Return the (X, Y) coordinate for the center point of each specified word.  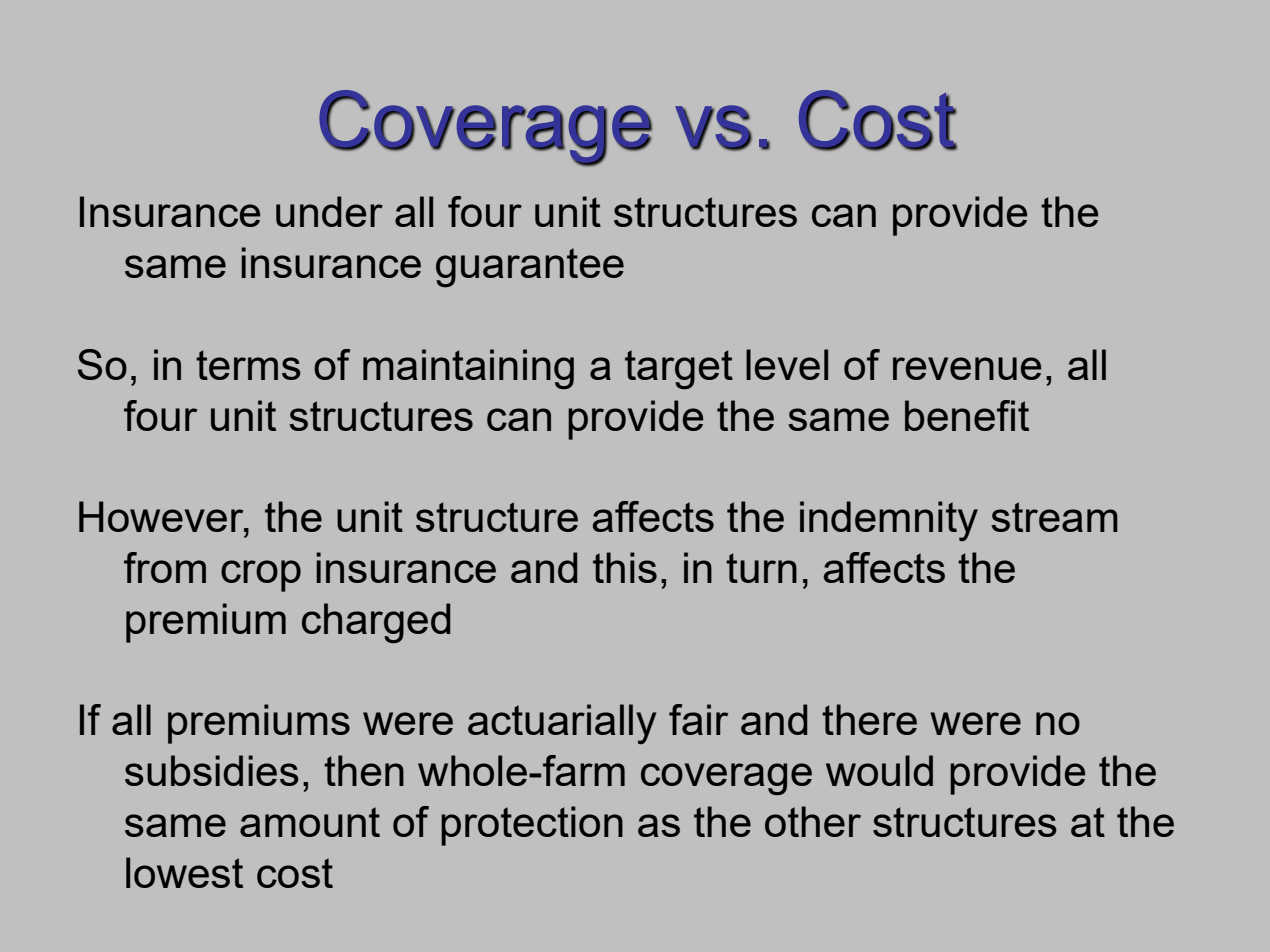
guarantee (530, 268)
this (625, 567)
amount (310, 822)
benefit (967, 415)
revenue (967, 368)
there (869, 719)
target (679, 370)
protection (532, 826)
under (329, 211)
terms (248, 365)
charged (376, 623)
